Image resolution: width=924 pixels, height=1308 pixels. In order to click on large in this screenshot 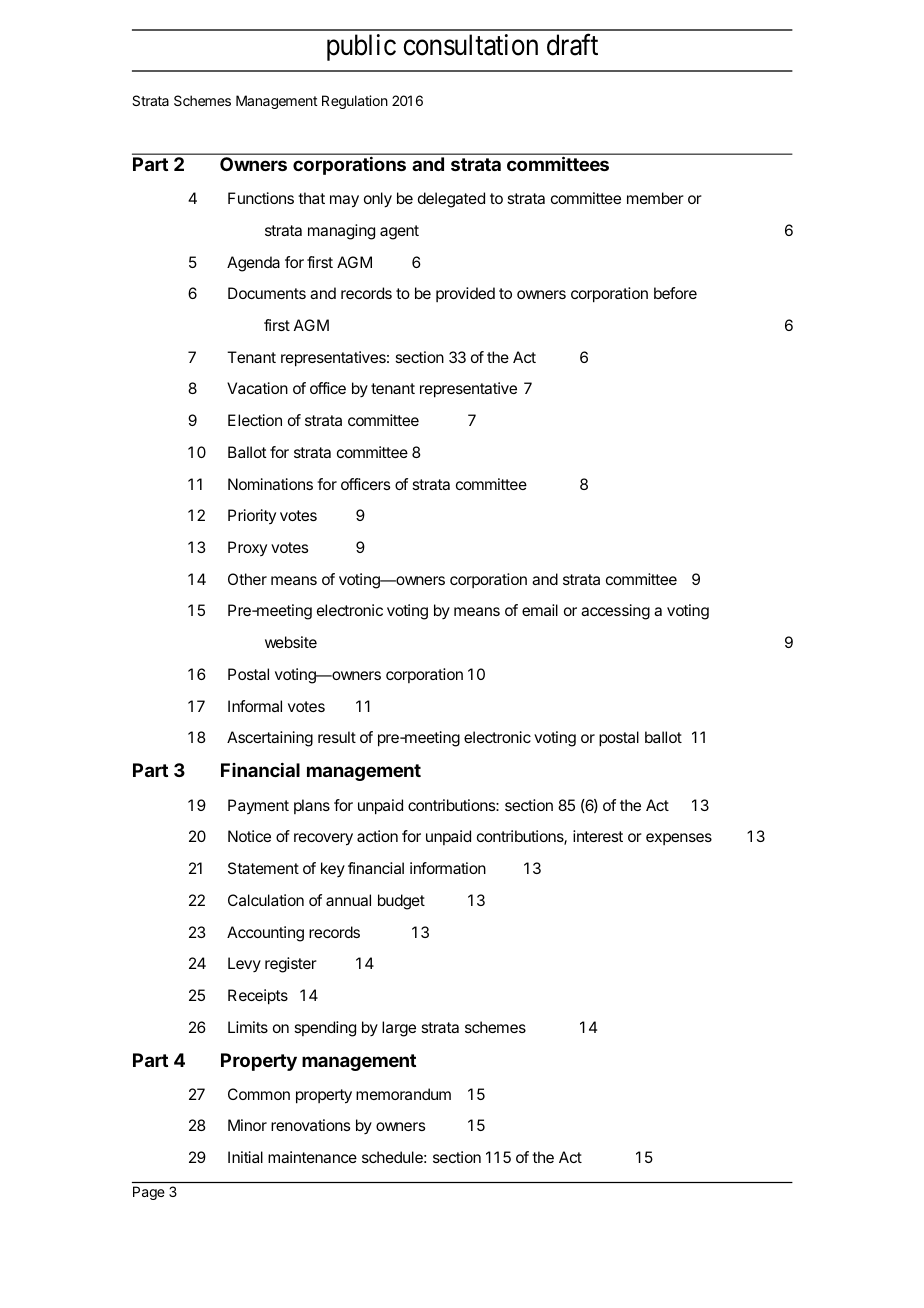, I will do `click(399, 1029)`.
